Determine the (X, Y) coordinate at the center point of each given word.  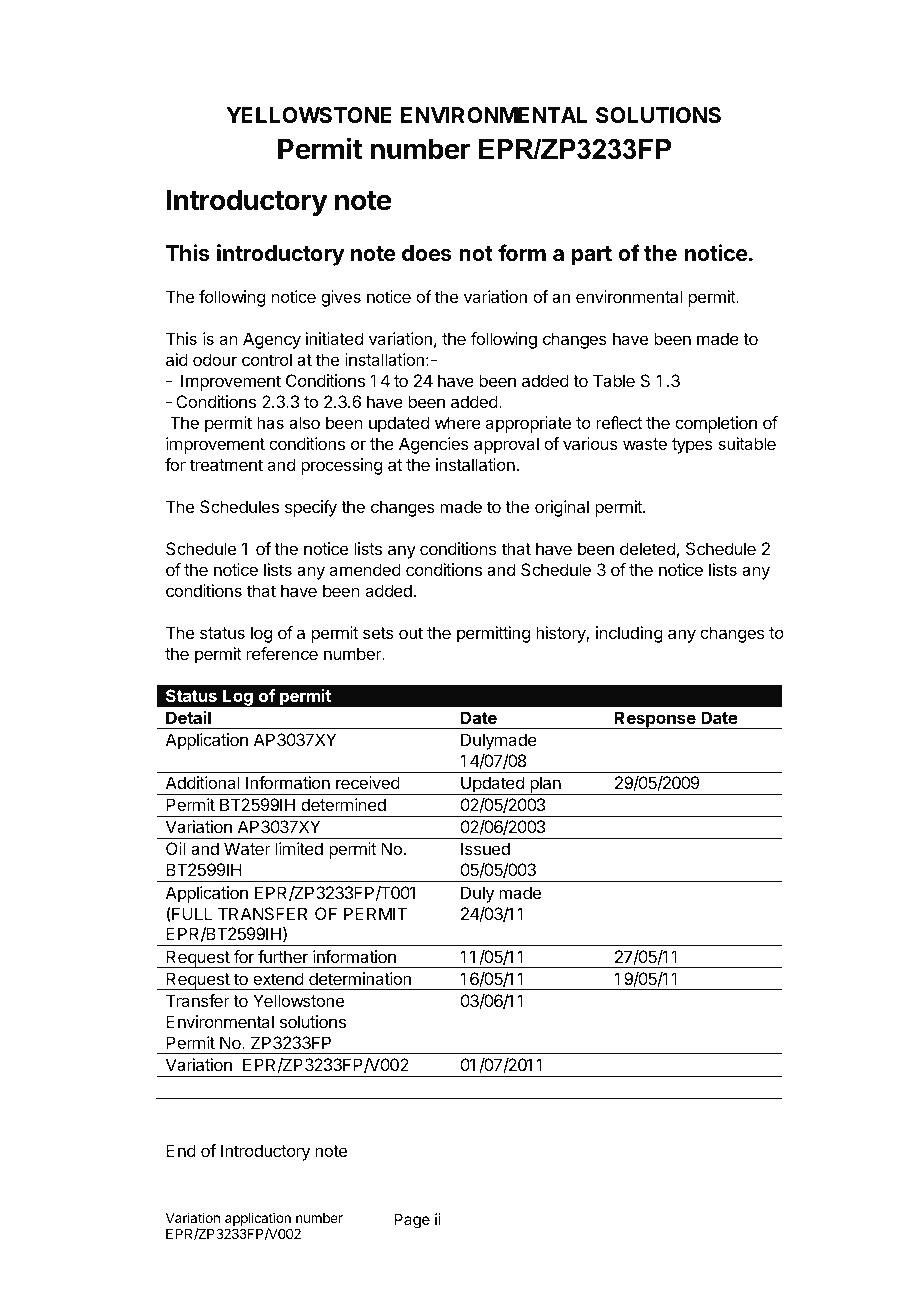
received (368, 782)
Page (412, 1221)
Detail (188, 717)
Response (655, 720)
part (592, 256)
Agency (272, 340)
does (427, 253)
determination (360, 978)
